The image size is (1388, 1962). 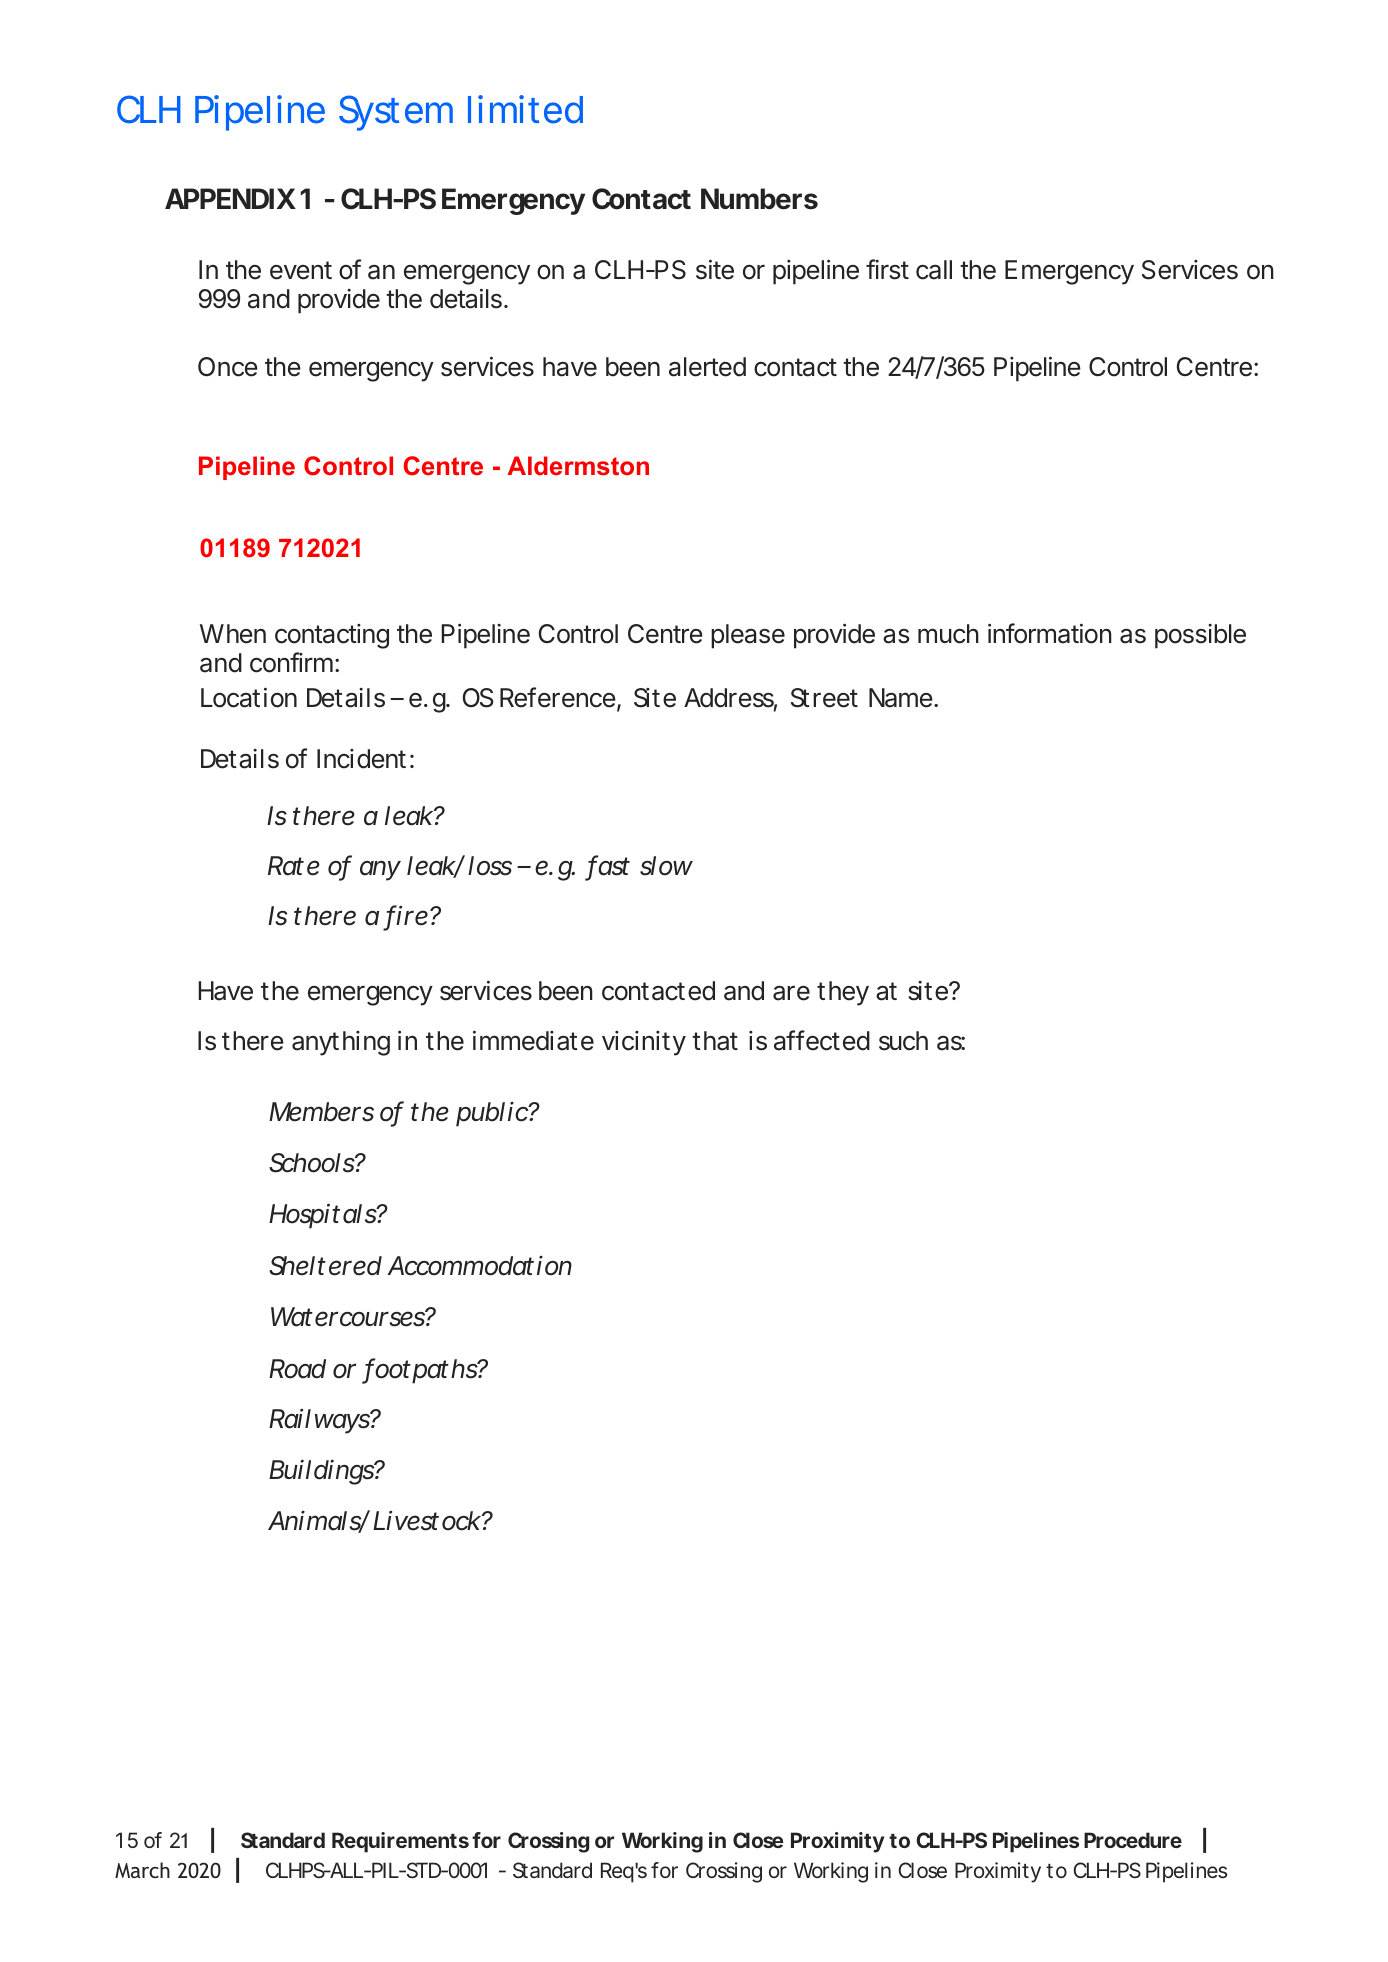 What do you see at coordinates (934, 270) in the document?
I see `call` at bounding box center [934, 270].
